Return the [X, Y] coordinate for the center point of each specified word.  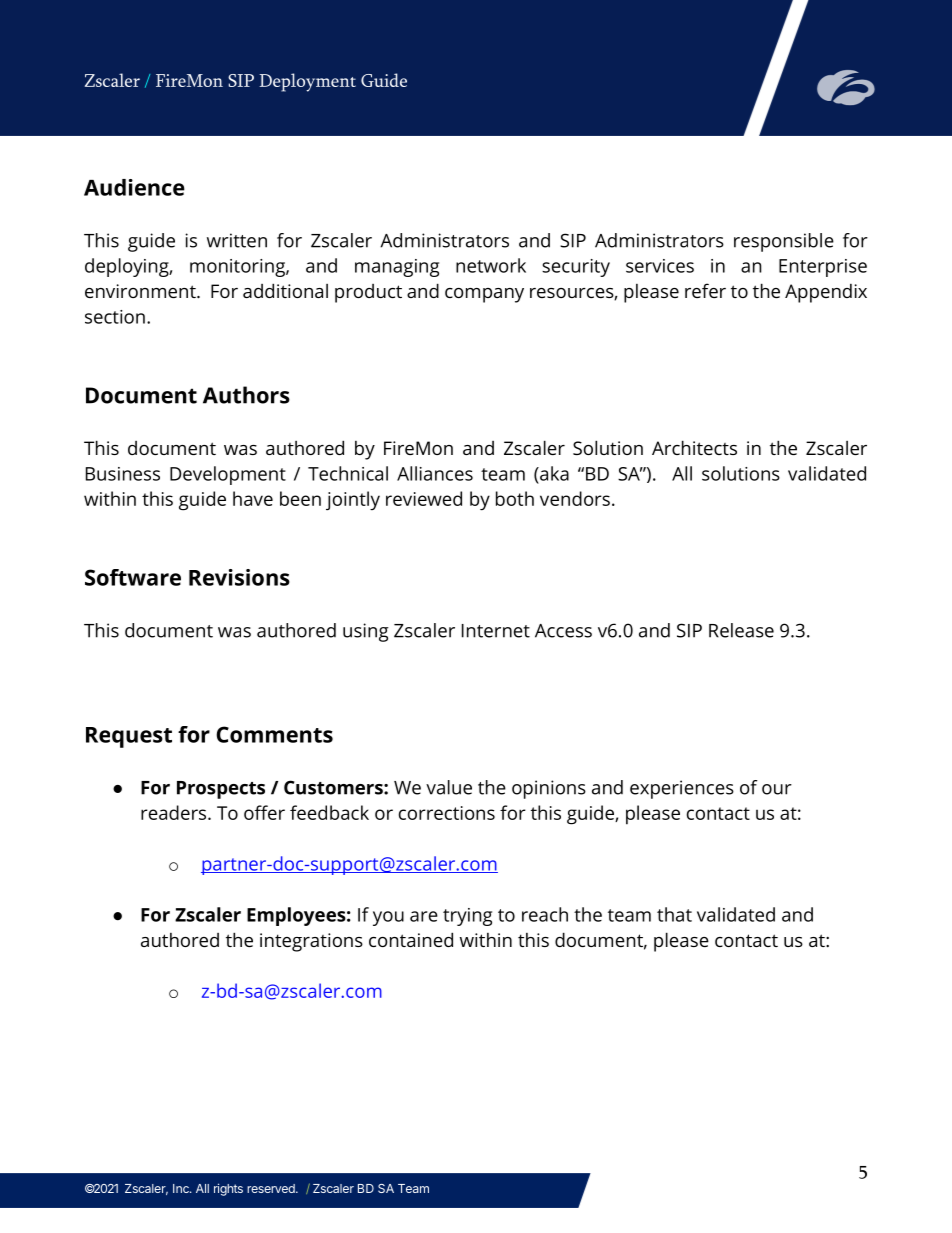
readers [175, 812]
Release [741, 630]
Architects [694, 447]
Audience [134, 187]
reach [545, 914]
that [674, 914]
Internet [496, 631]
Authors [246, 395]
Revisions [239, 577]
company [484, 295]
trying [467, 917]
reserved [272, 1188]
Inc [182, 1188]
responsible [784, 242]
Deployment [307, 82]
